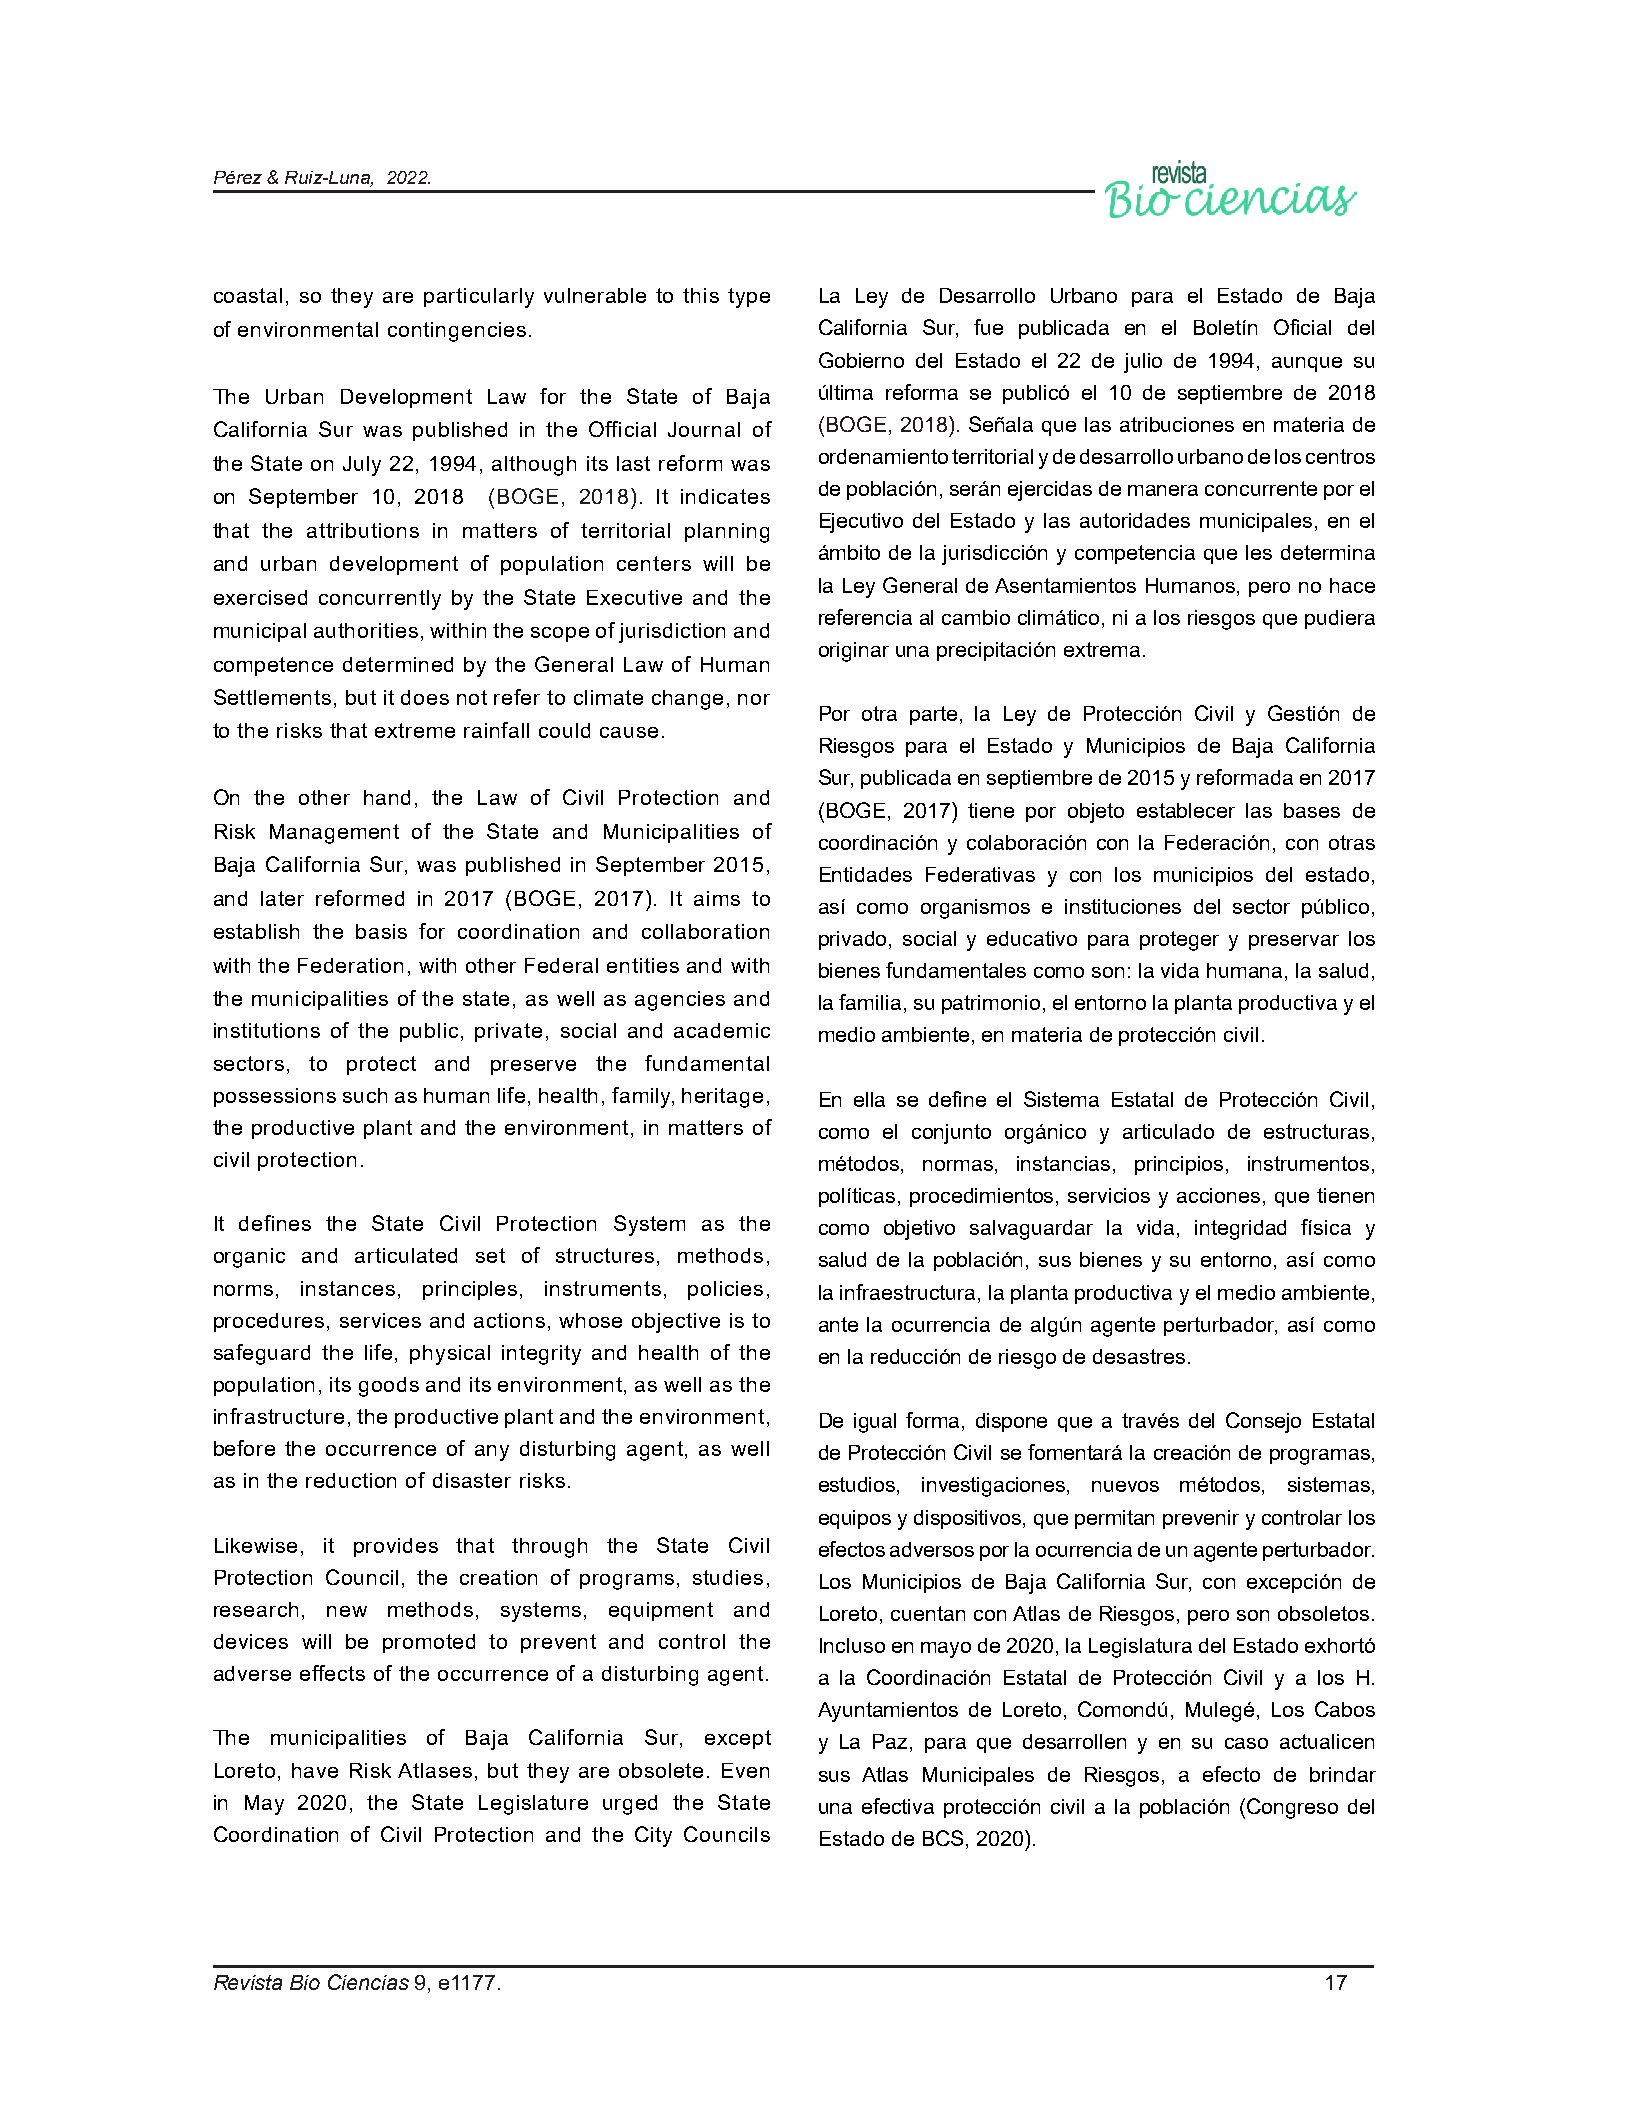 The width and height of the screenshot is (1640, 2118). What do you see at coordinates (749, 298) in the screenshot?
I see `type` at bounding box center [749, 298].
